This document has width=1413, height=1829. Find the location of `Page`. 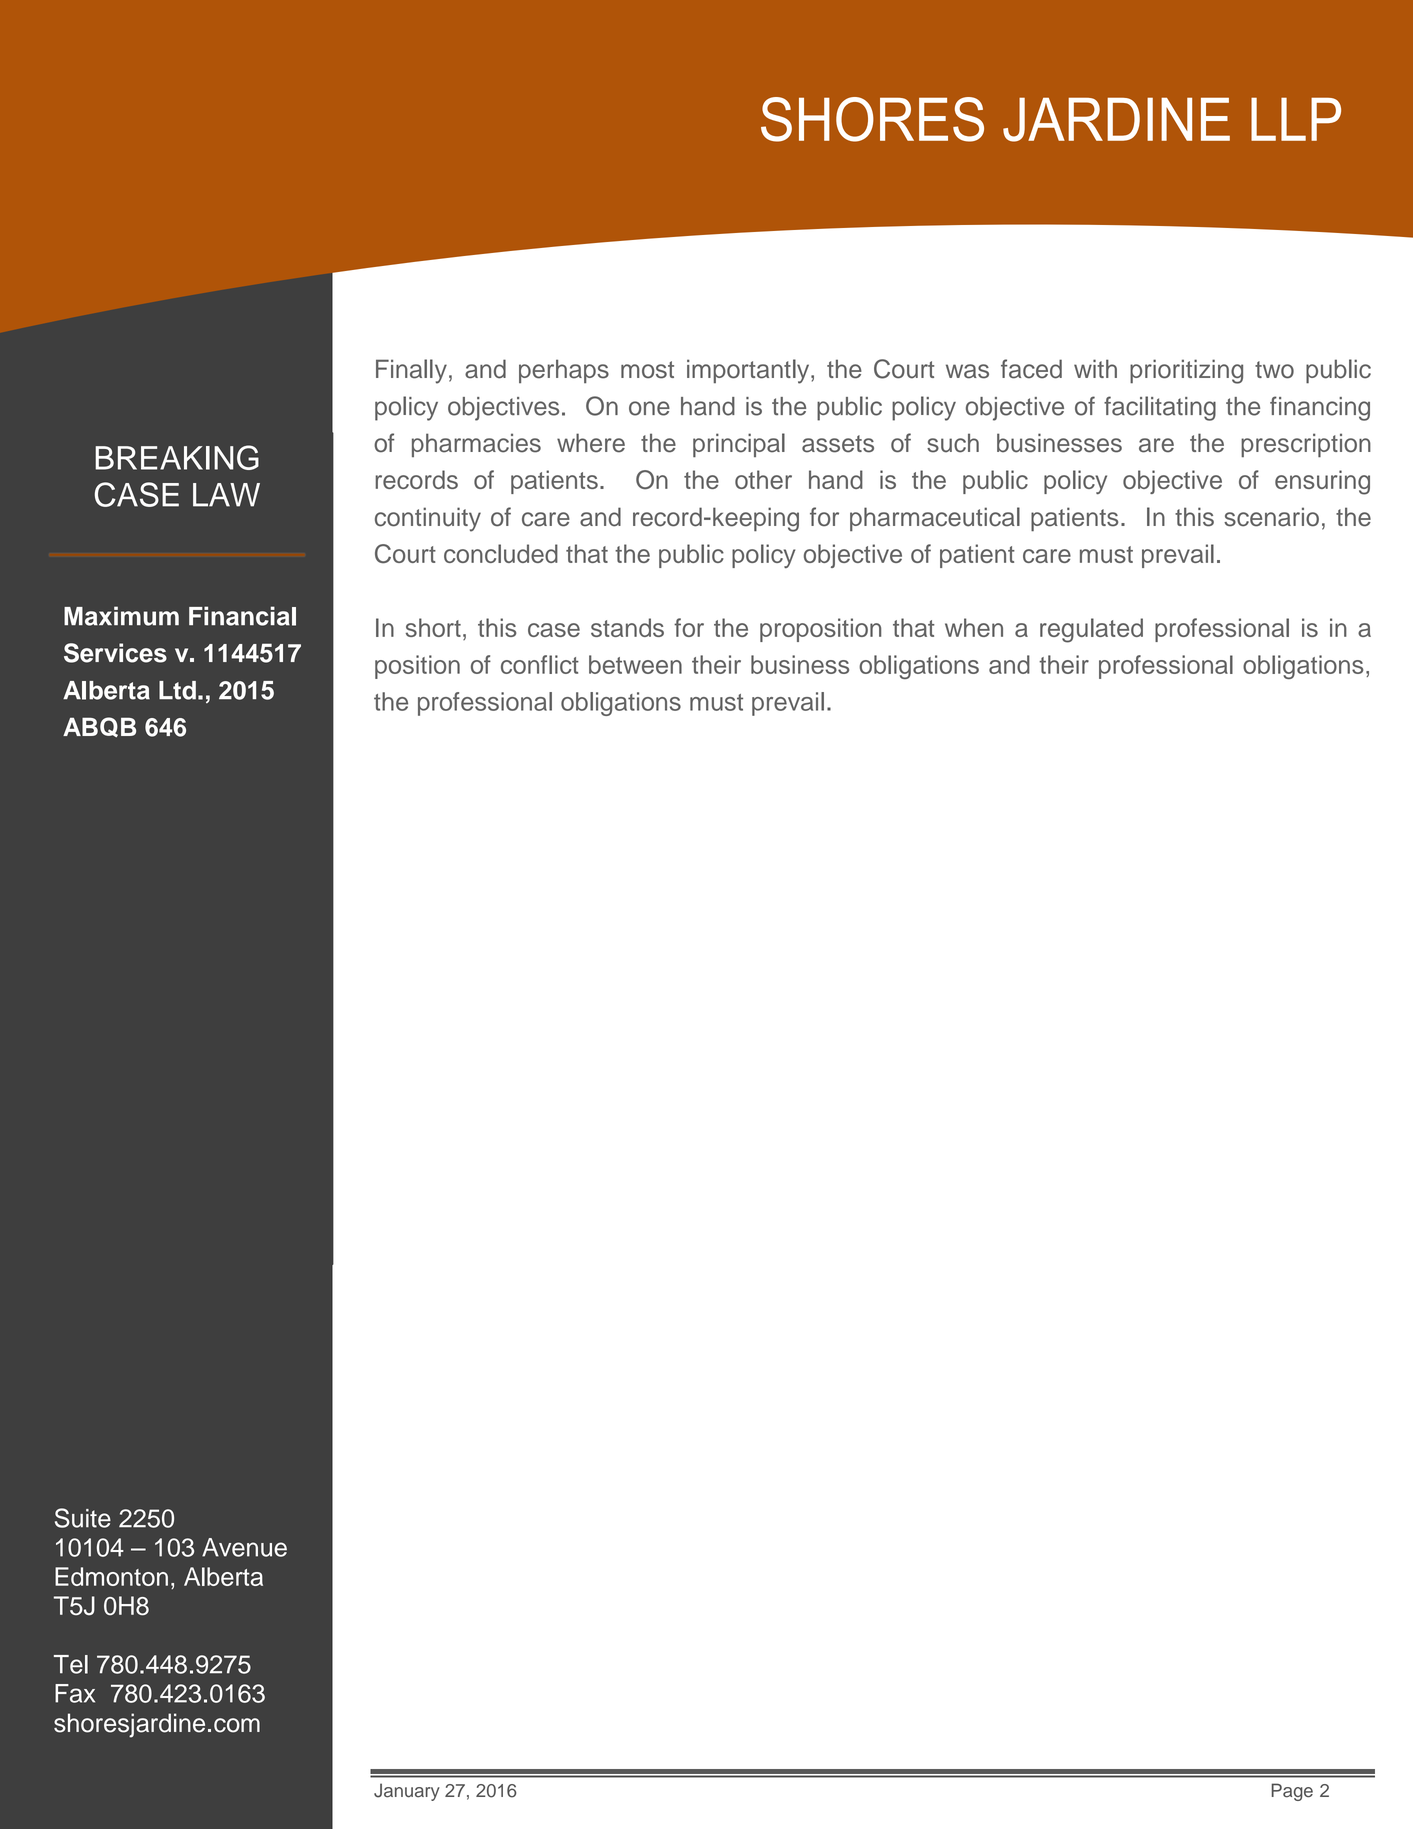

Page is located at coordinates (1292, 1792).
